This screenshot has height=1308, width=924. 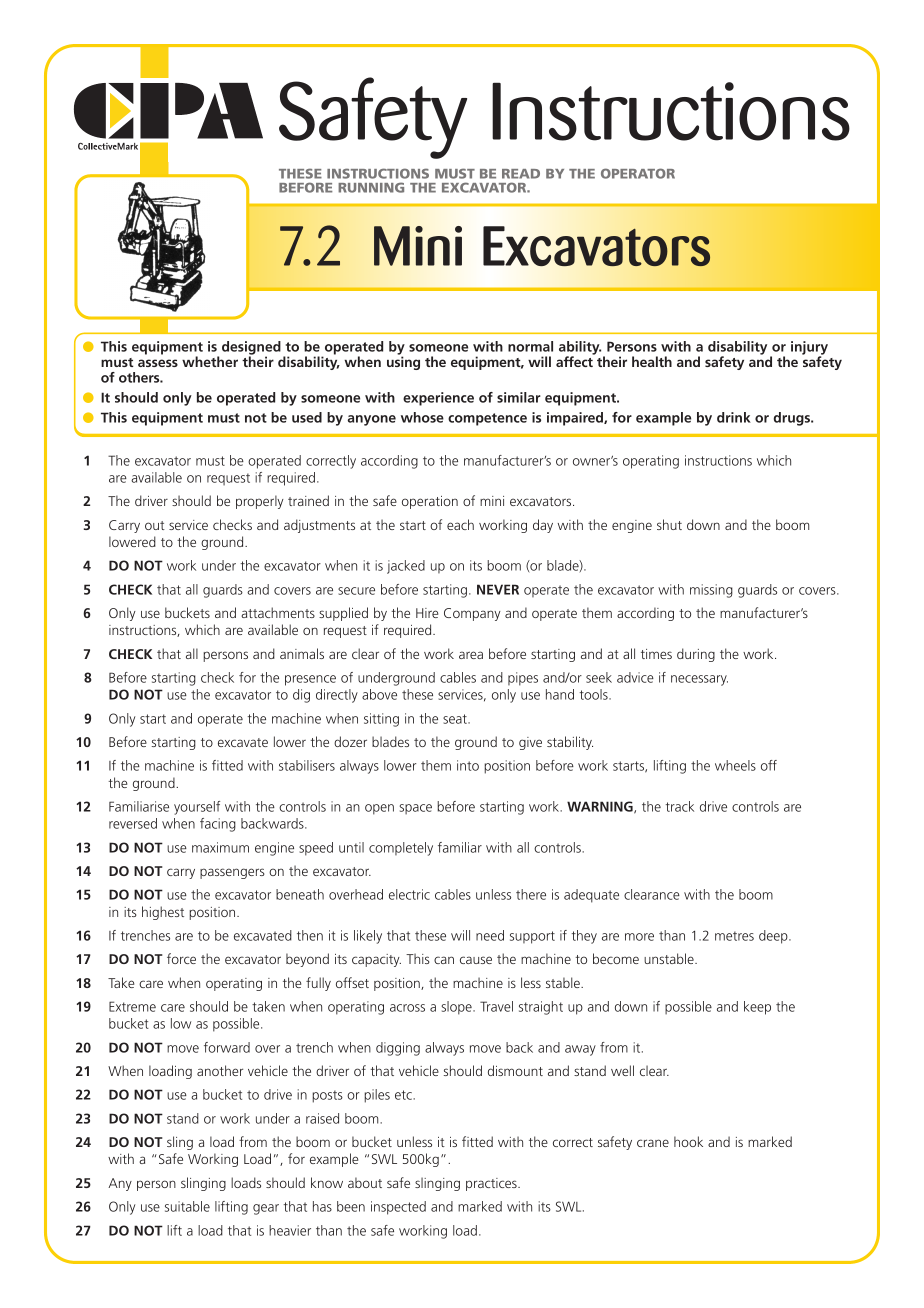 What do you see at coordinates (492, 1184) in the screenshot?
I see `practices` at bounding box center [492, 1184].
